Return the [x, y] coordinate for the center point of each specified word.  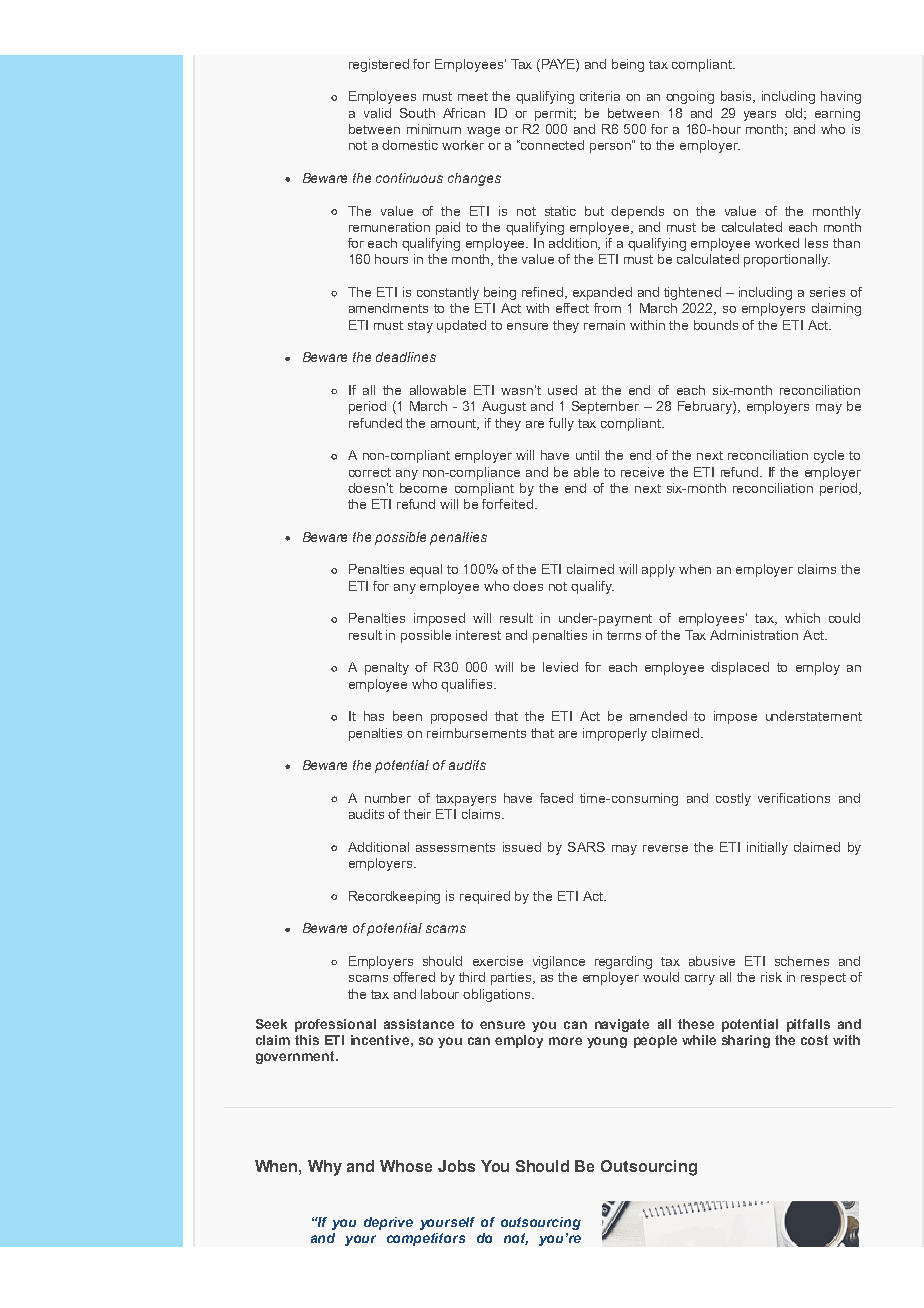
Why [325, 1168]
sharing [746, 1041]
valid [377, 113]
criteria [600, 96]
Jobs [456, 1166]
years [760, 116]
